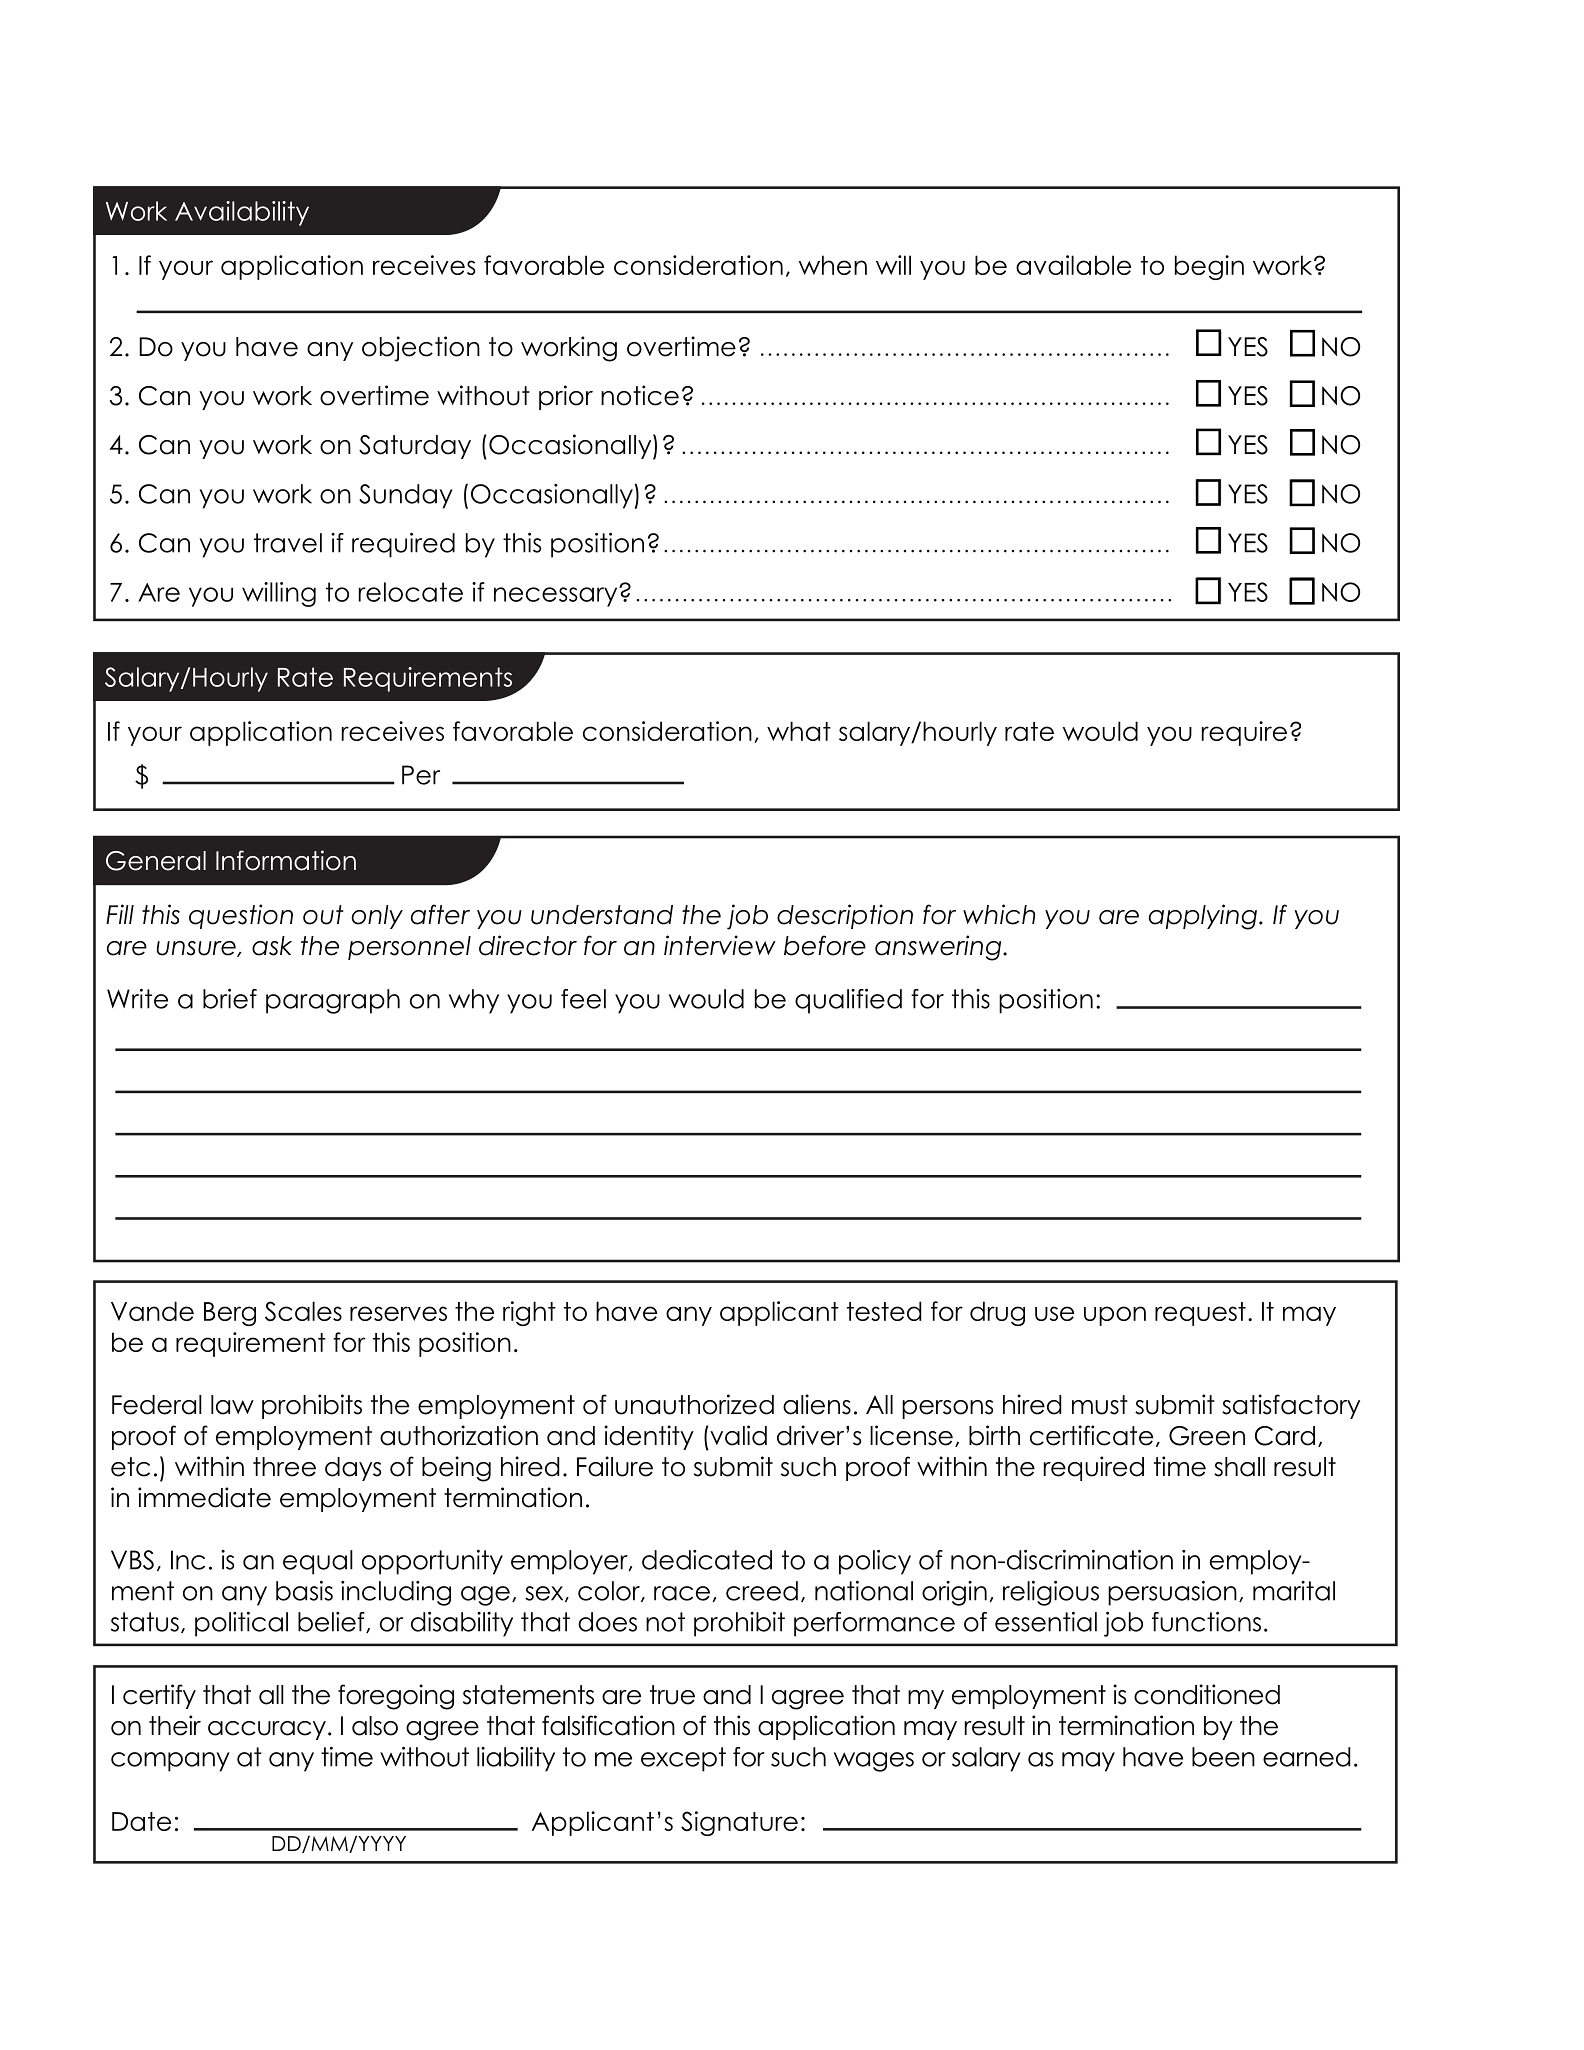 This screenshot has width=1584, height=2050. I want to click on accuracy, so click(267, 1730).
